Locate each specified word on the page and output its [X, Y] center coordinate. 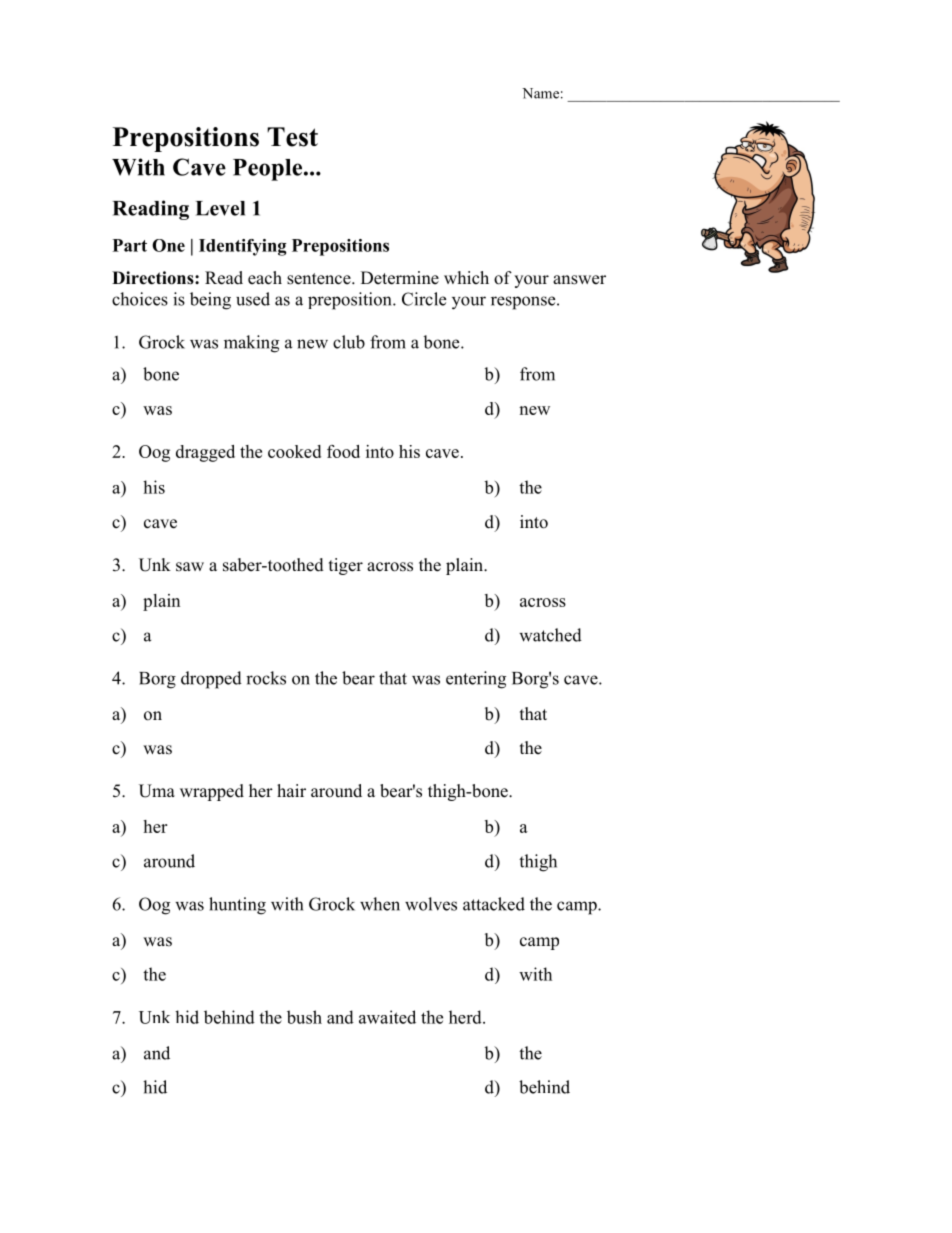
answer [579, 280]
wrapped [212, 792]
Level [220, 208]
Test [292, 137]
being [210, 301]
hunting [237, 906]
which [466, 278]
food [343, 451]
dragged [205, 453]
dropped [211, 680]
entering [476, 680]
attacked [494, 904]
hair [291, 790]
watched [550, 635]
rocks [266, 678]
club [349, 342]
